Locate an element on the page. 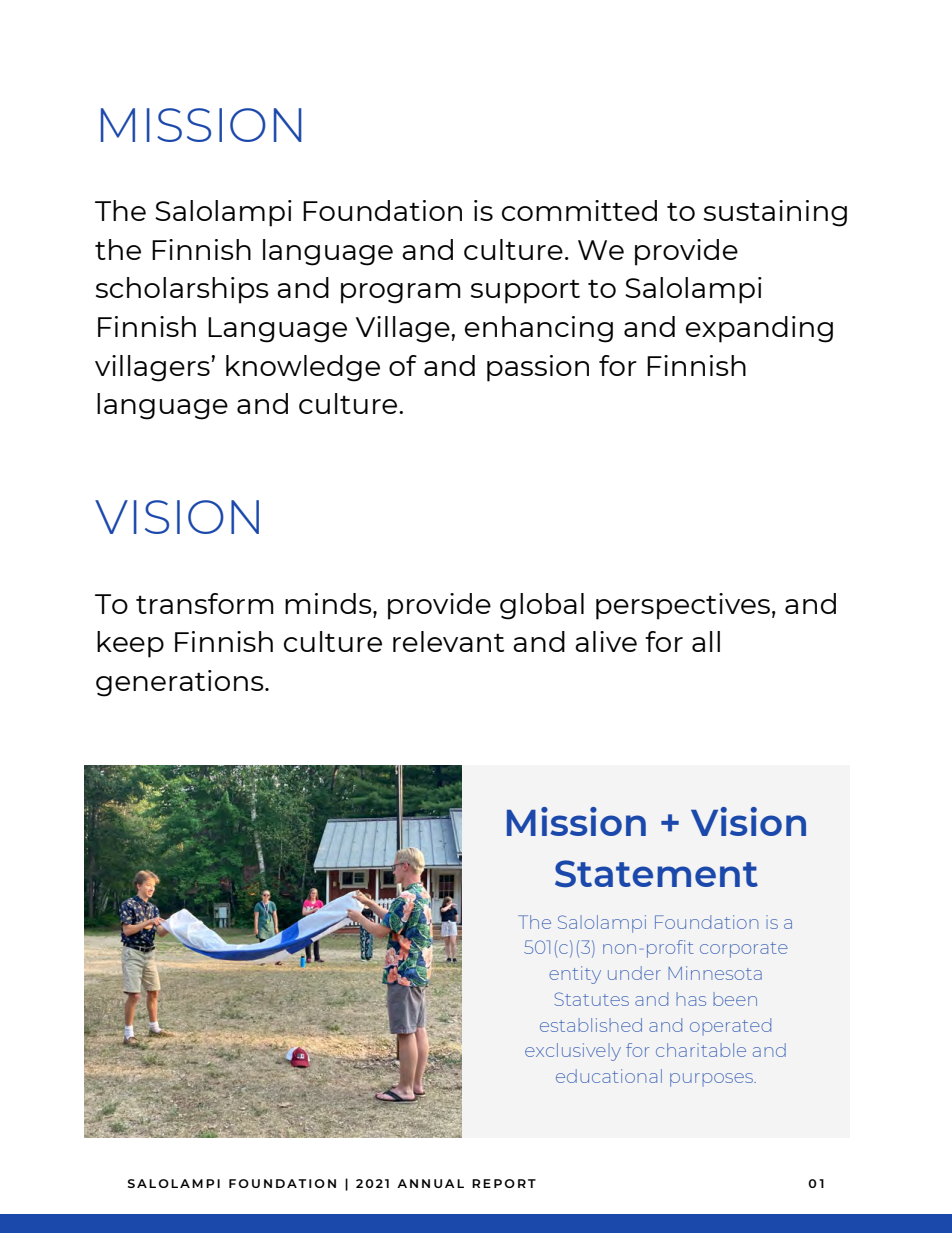 Image resolution: width=952 pixels, height=1233 pixels. scholarships is located at coordinates (182, 290).
